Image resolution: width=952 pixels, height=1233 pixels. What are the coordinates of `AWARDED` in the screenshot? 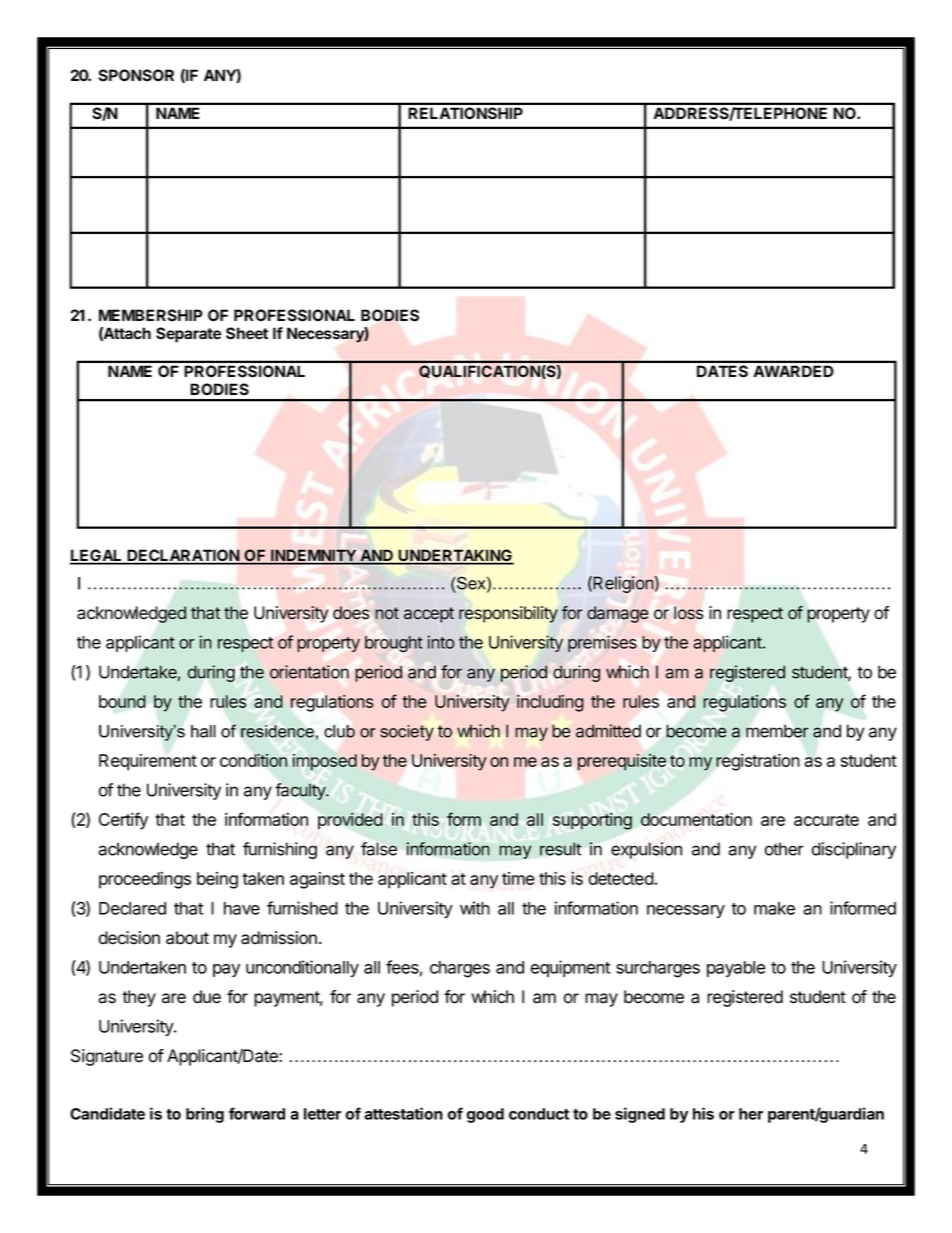 It's located at (794, 371).
